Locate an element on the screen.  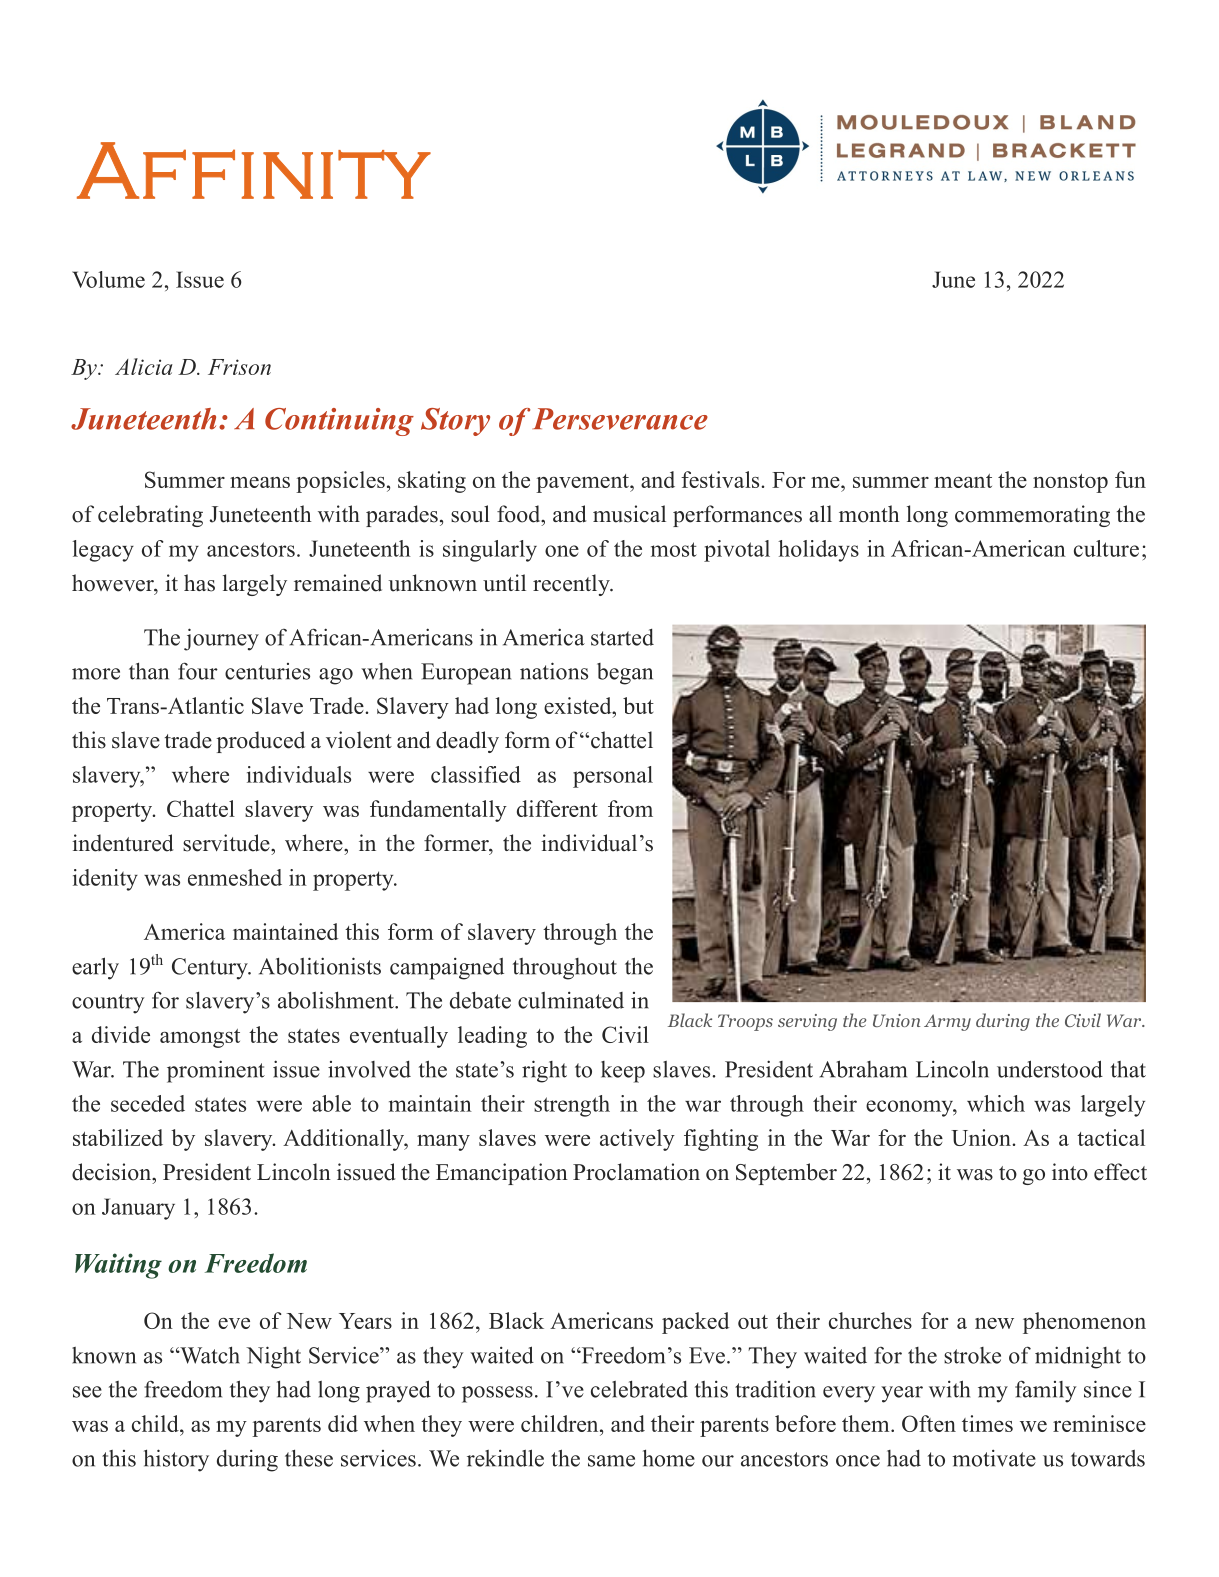
culture is located at coordinates (1106, 548).
